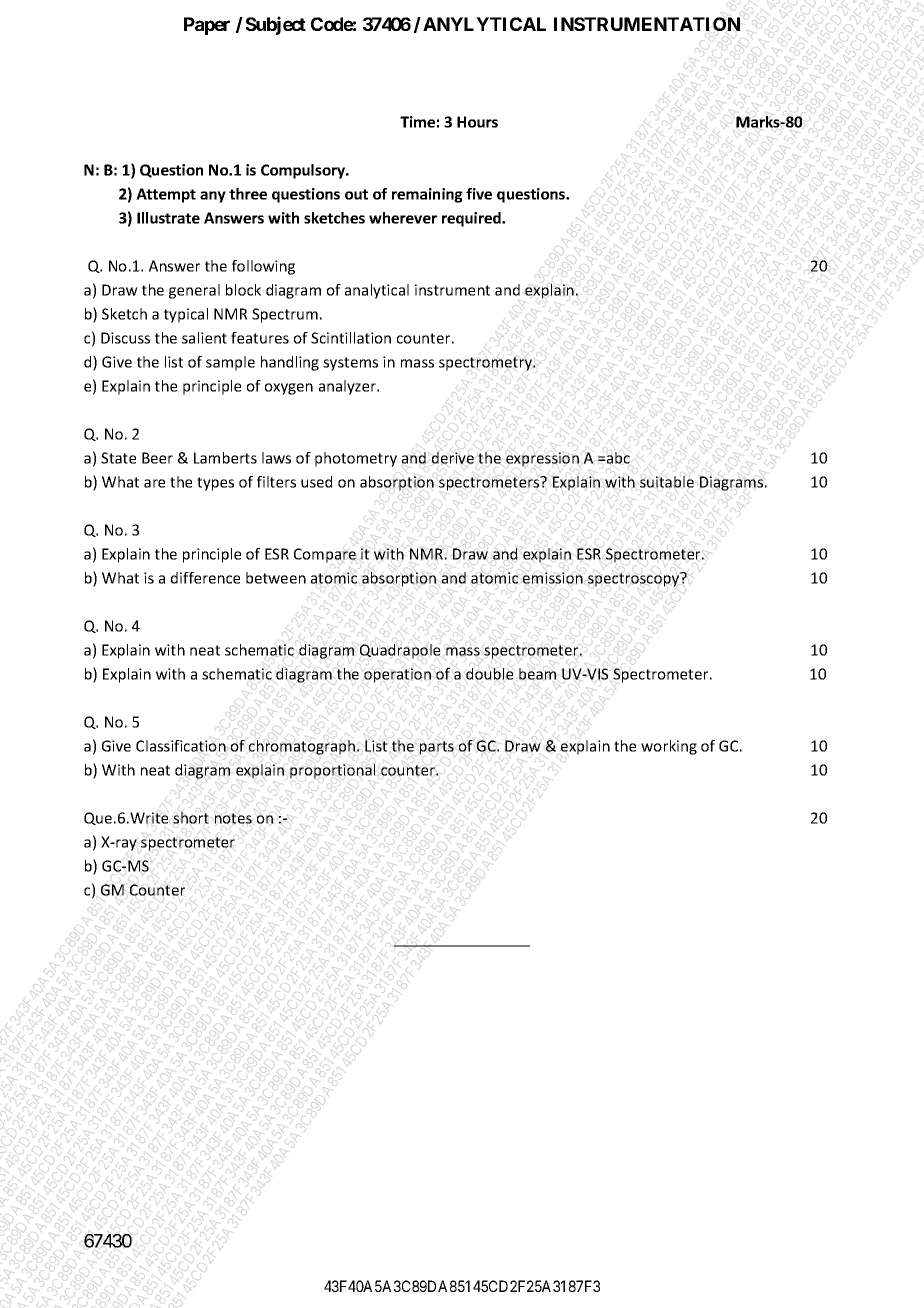 Image resolution: width=924 pixels, height=1308 pixels. Describe the element at coordinates (479, 194) in the screenshot. I see `five` at that location.
